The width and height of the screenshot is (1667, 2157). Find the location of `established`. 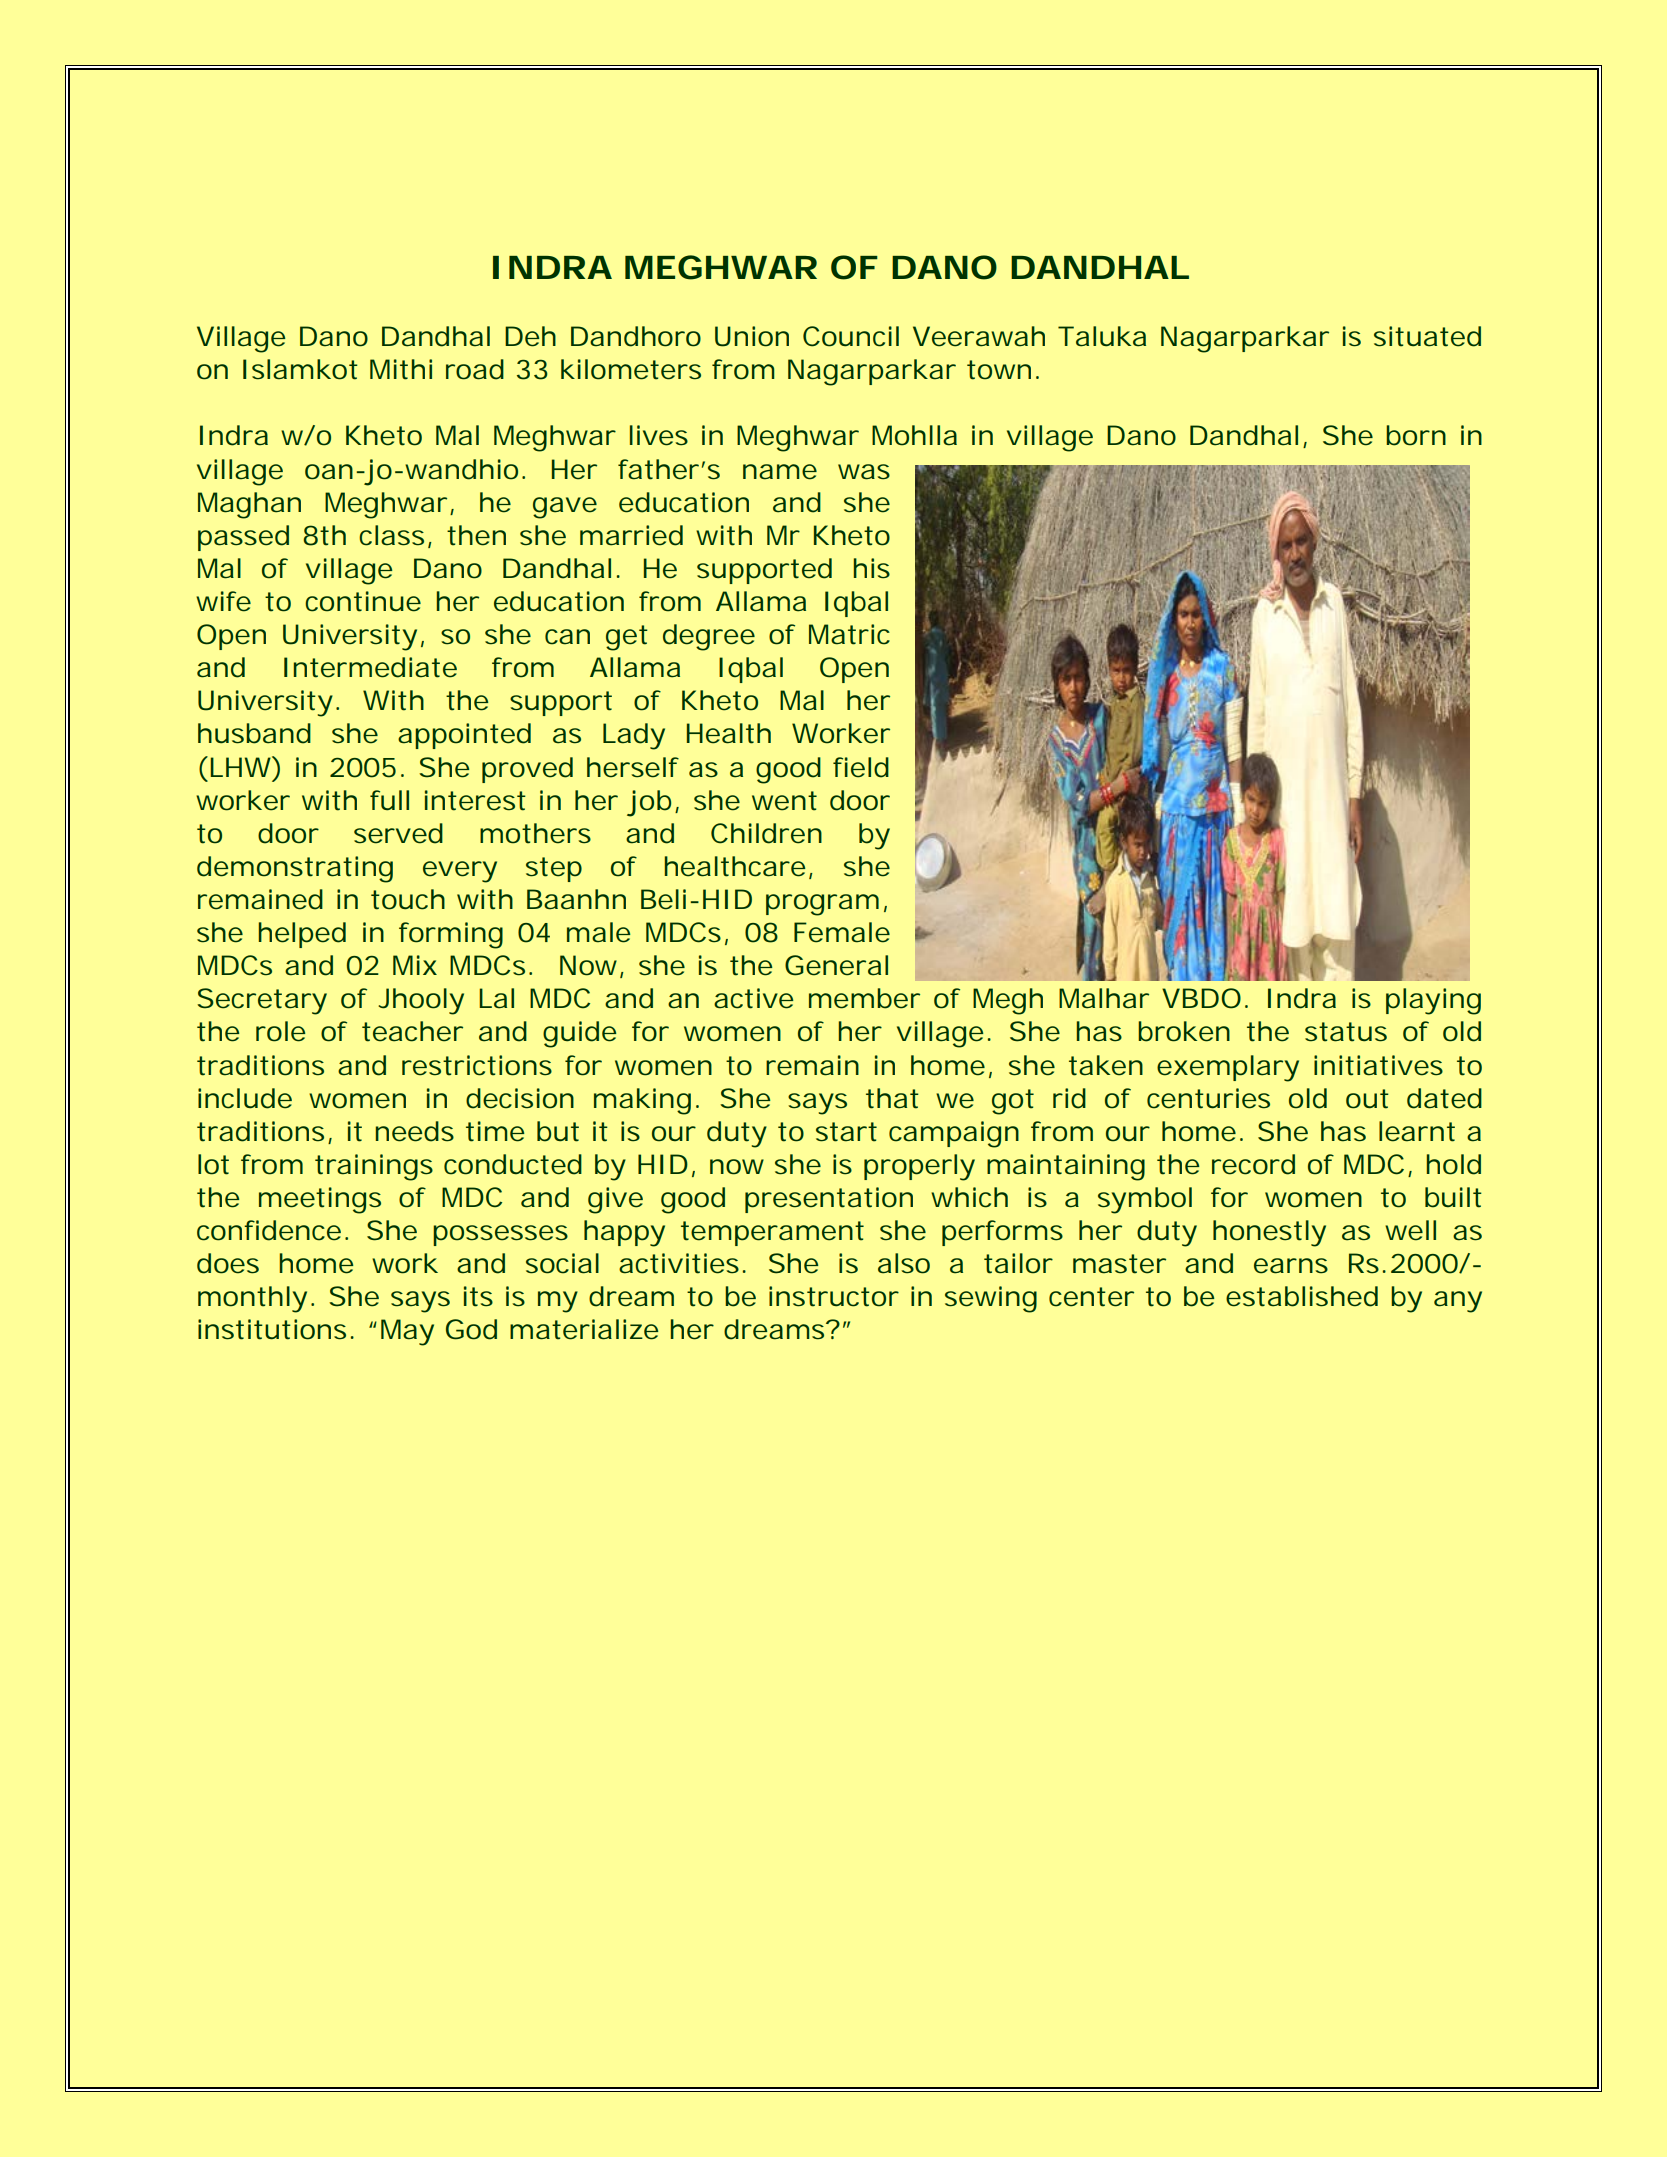

established is located at coordinates (1302, 1296).
